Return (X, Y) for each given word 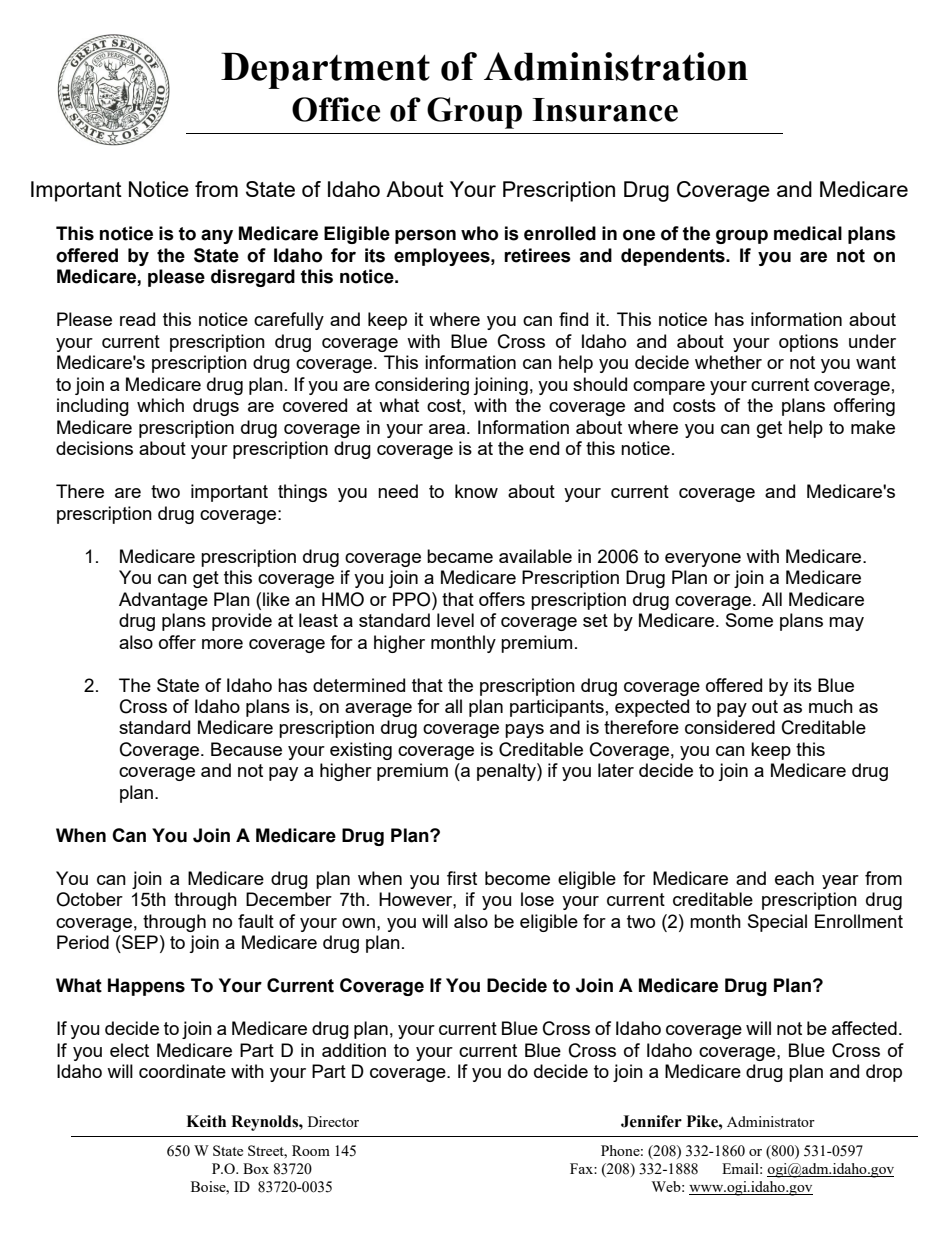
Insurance (605, 110)
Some (749, 620)
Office (336, 109)
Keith (206, 1121)
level (455, 620)
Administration (616, 66)
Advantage (163, 601)
